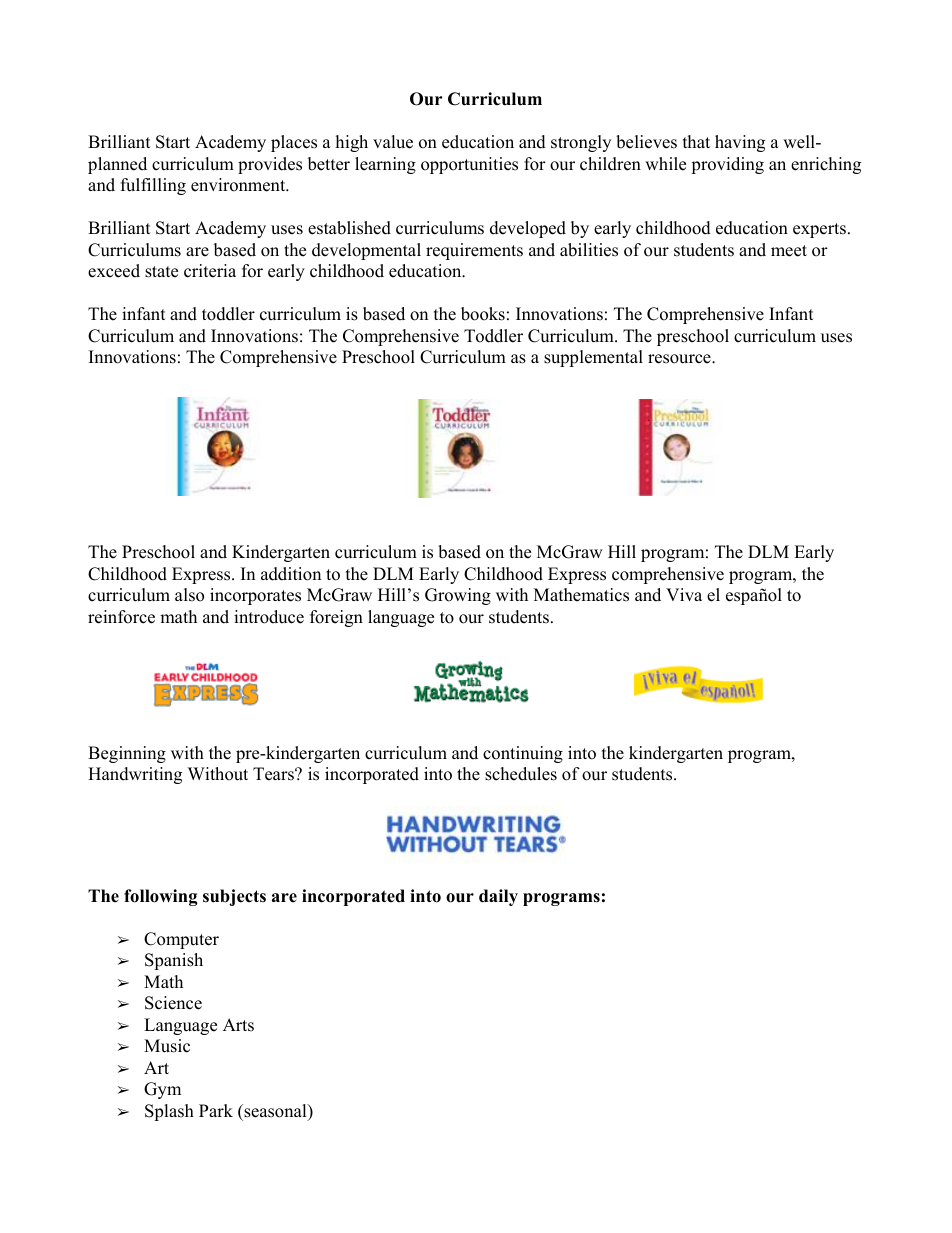 This document has width=952, height=1233. I want to click on fulfilling, so click(153, 186).
